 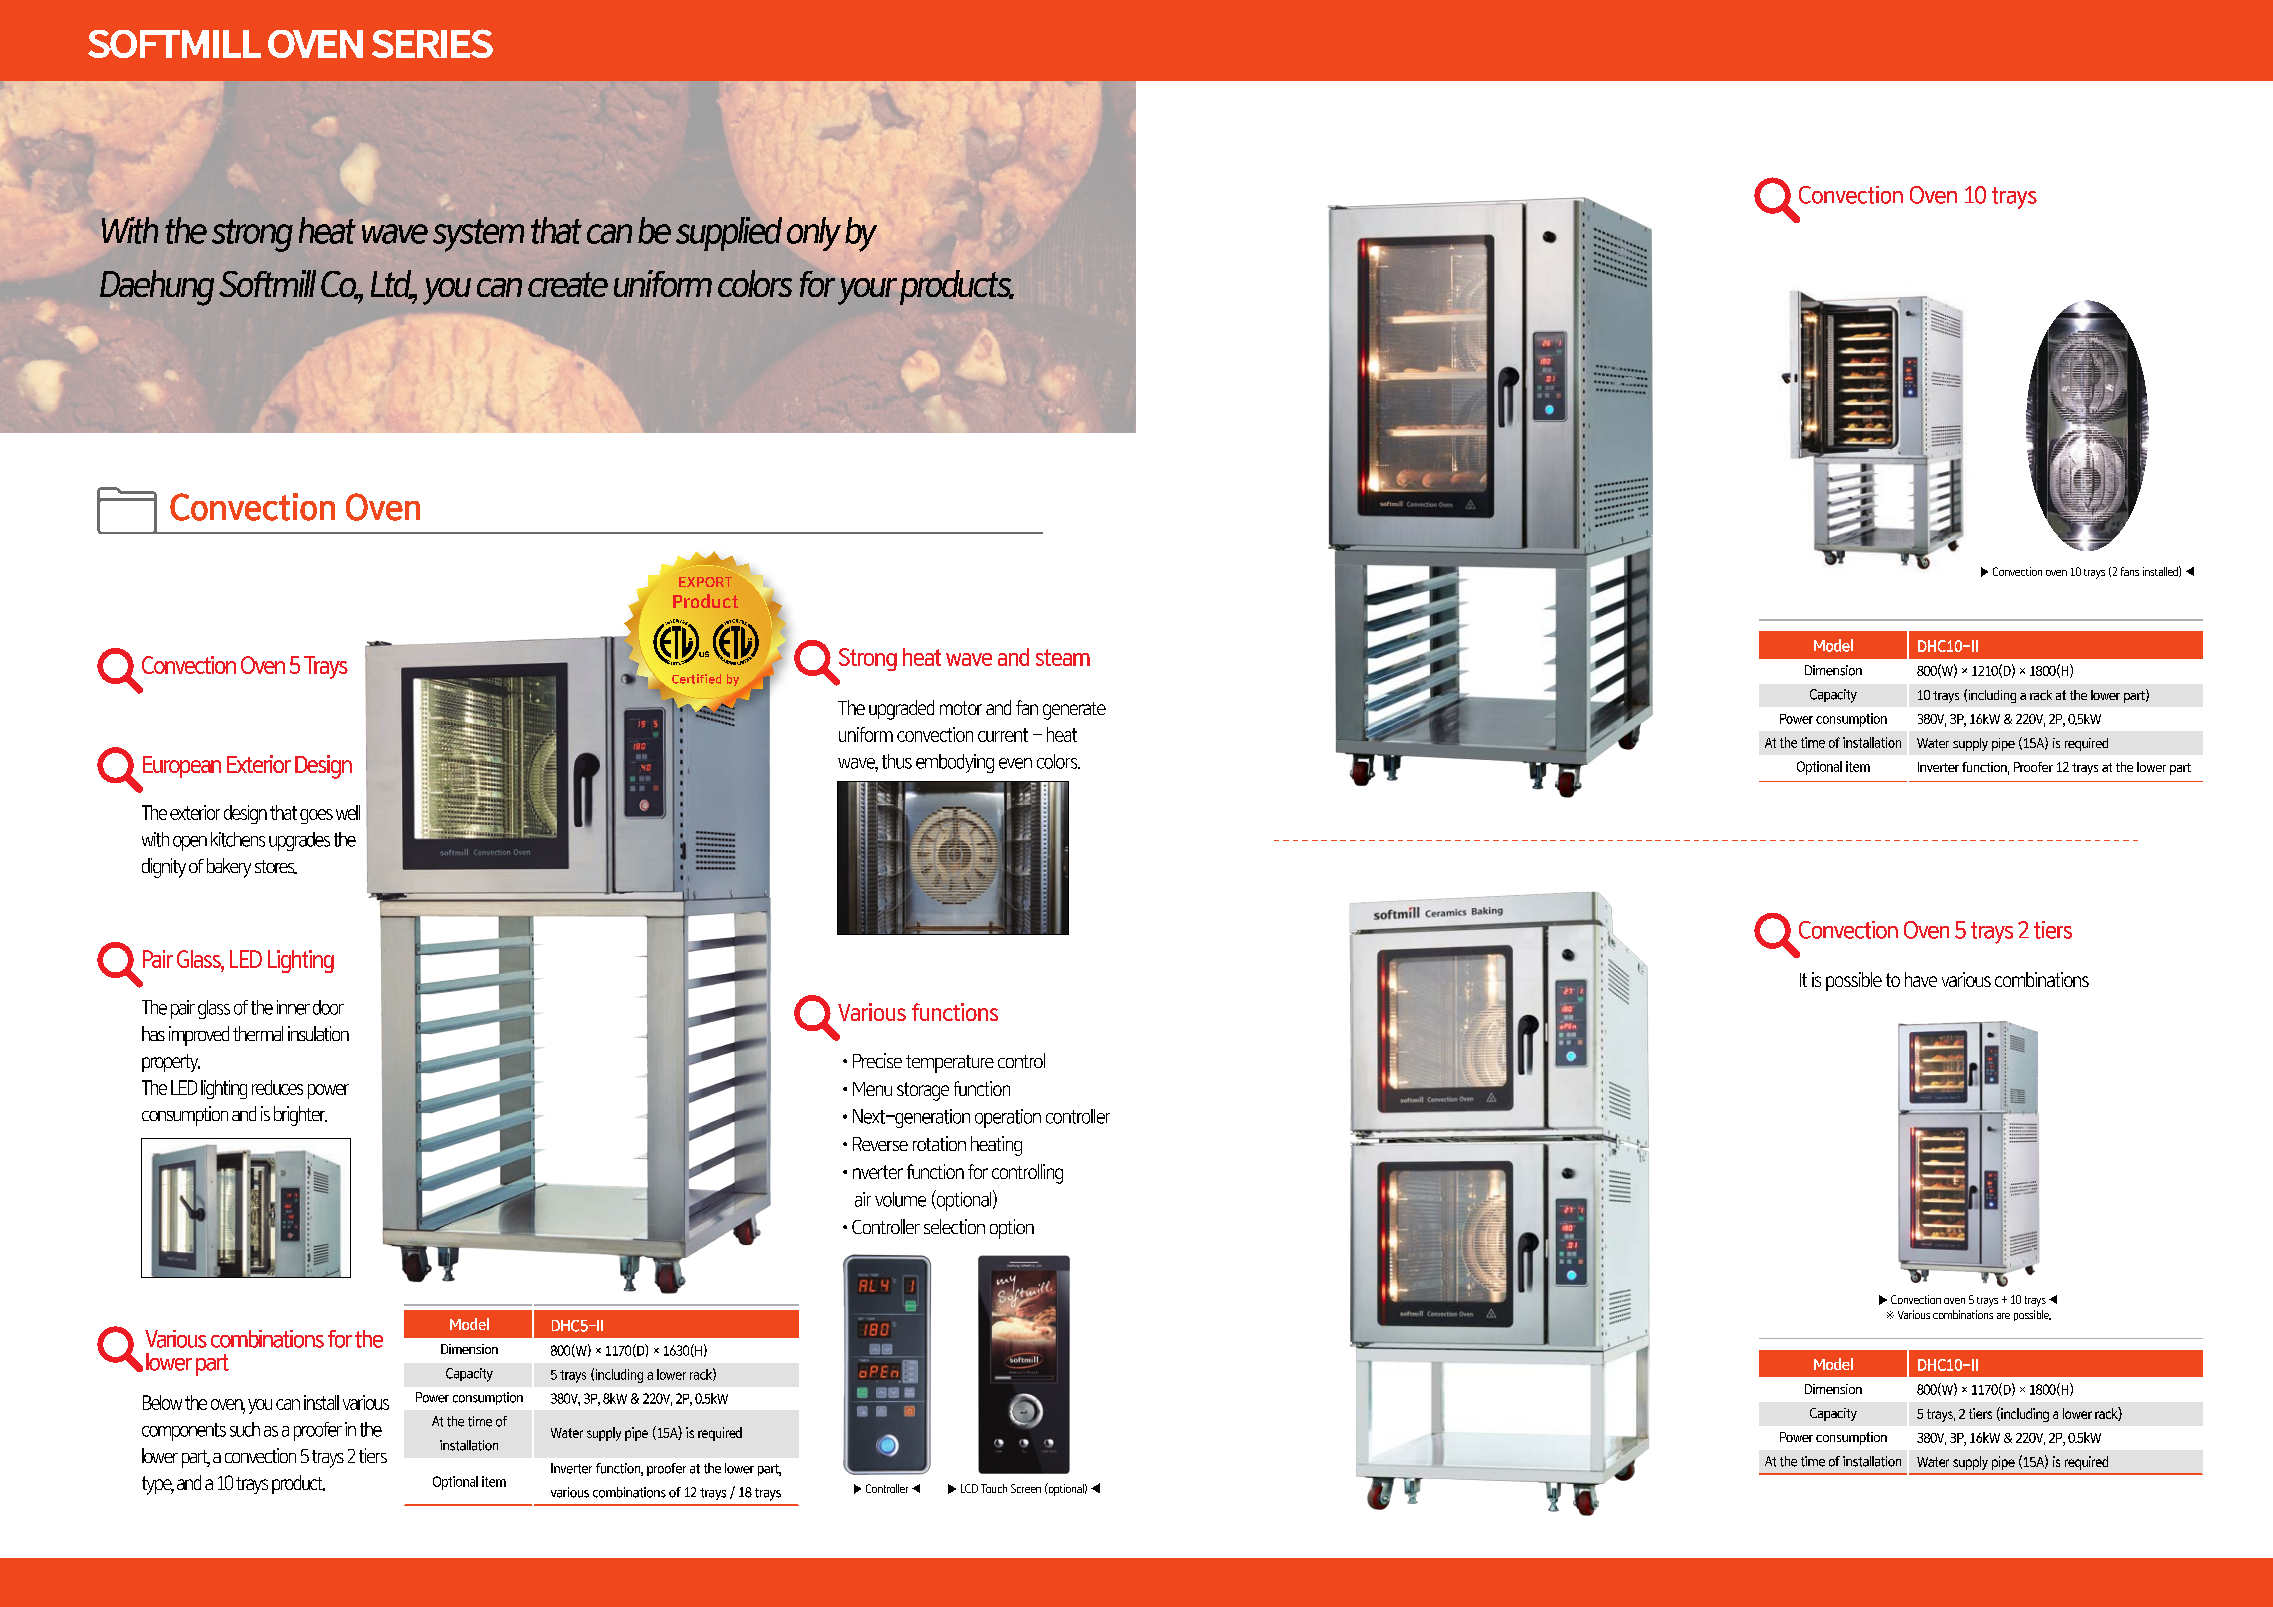 I want to click on Screen, so click(x=1026, y=1488).
